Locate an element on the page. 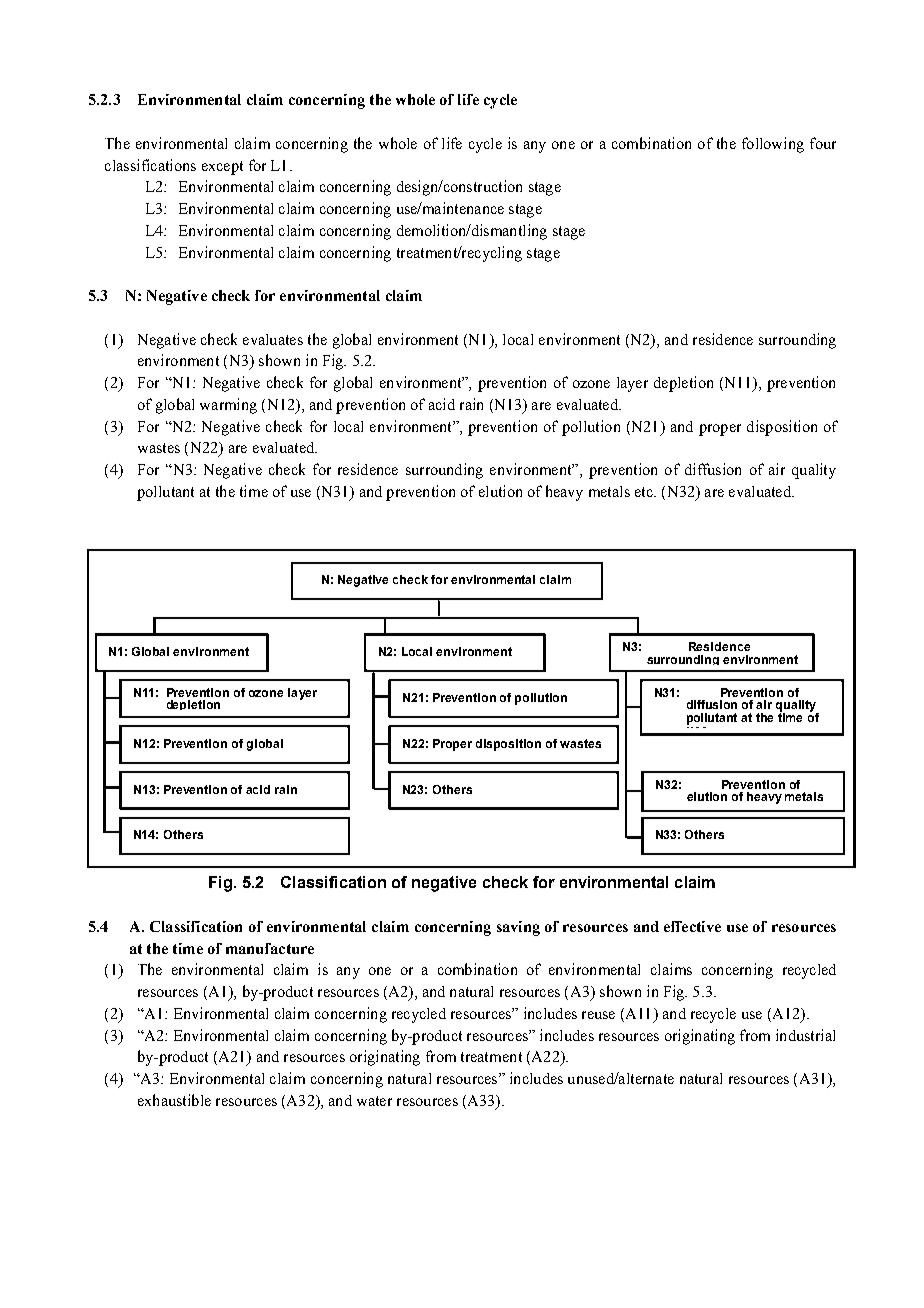  saving is located at coordinates (518, 928).
